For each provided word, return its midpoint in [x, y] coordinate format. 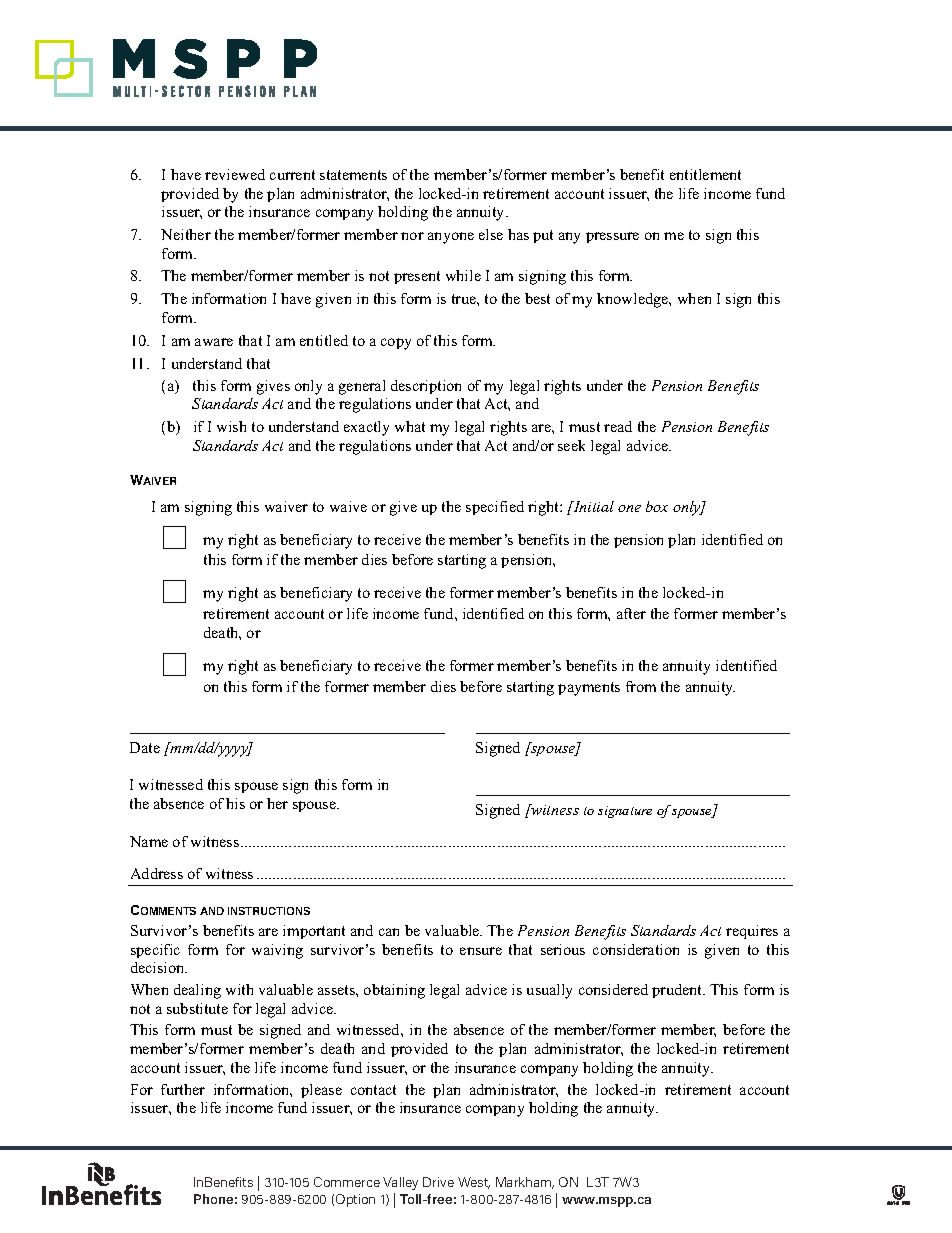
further [183, 1089]
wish [231, 426]
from [641, 686]
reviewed [235, 174]
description [426, 387]
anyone [451, 238]
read [618, 426]
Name [149, 841]
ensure [481, 951]
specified [495, 508]
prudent [678, 991]
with [239, 989]
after [631, 613]
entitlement [705, 174]
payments [589, 689]
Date [145, 747]
